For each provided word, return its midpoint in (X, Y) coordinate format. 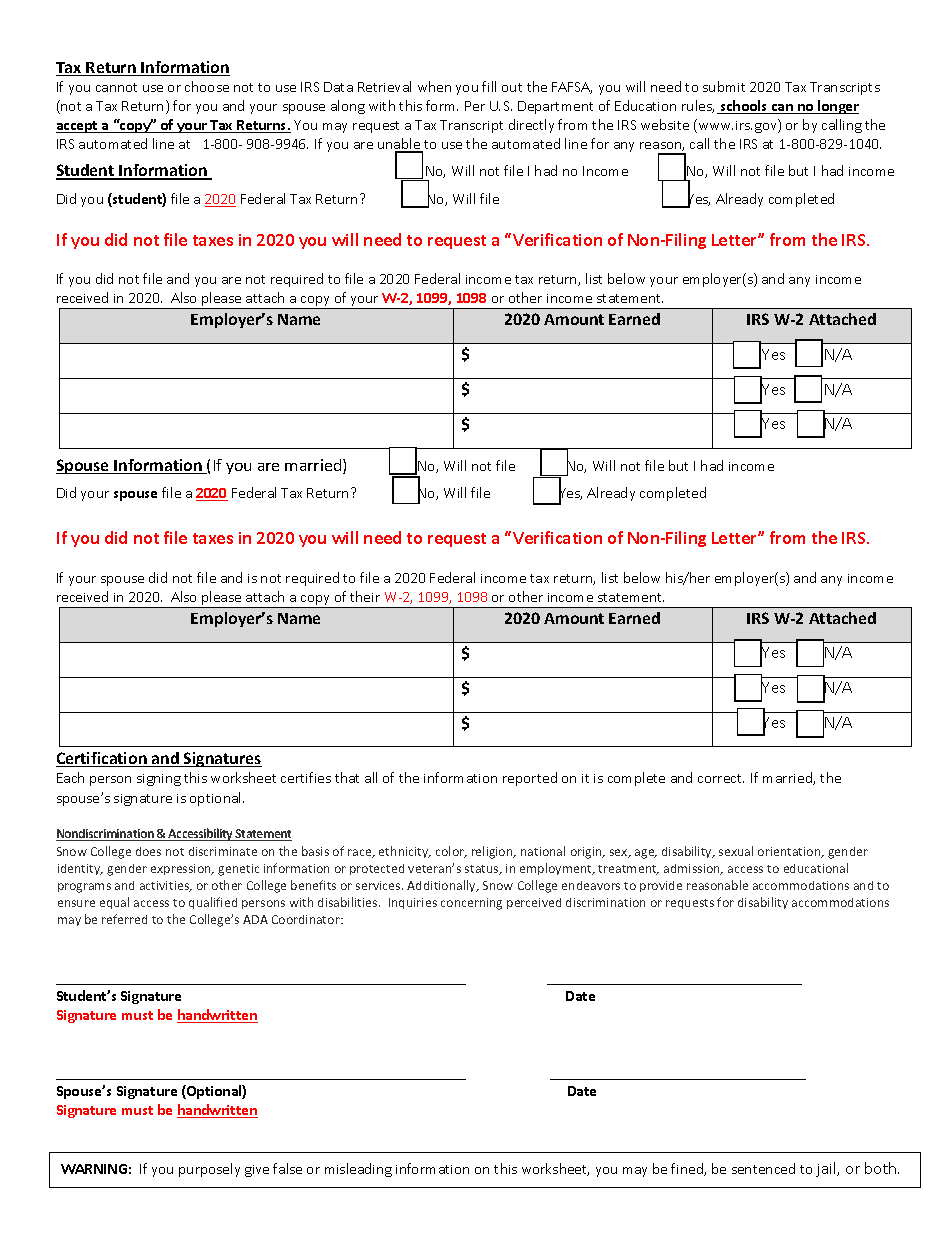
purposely (209, 1170)
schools (744, 107)
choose (207, 86)
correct (721, 778)
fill (489, 86)
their (365, 596)
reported (530, 779)
